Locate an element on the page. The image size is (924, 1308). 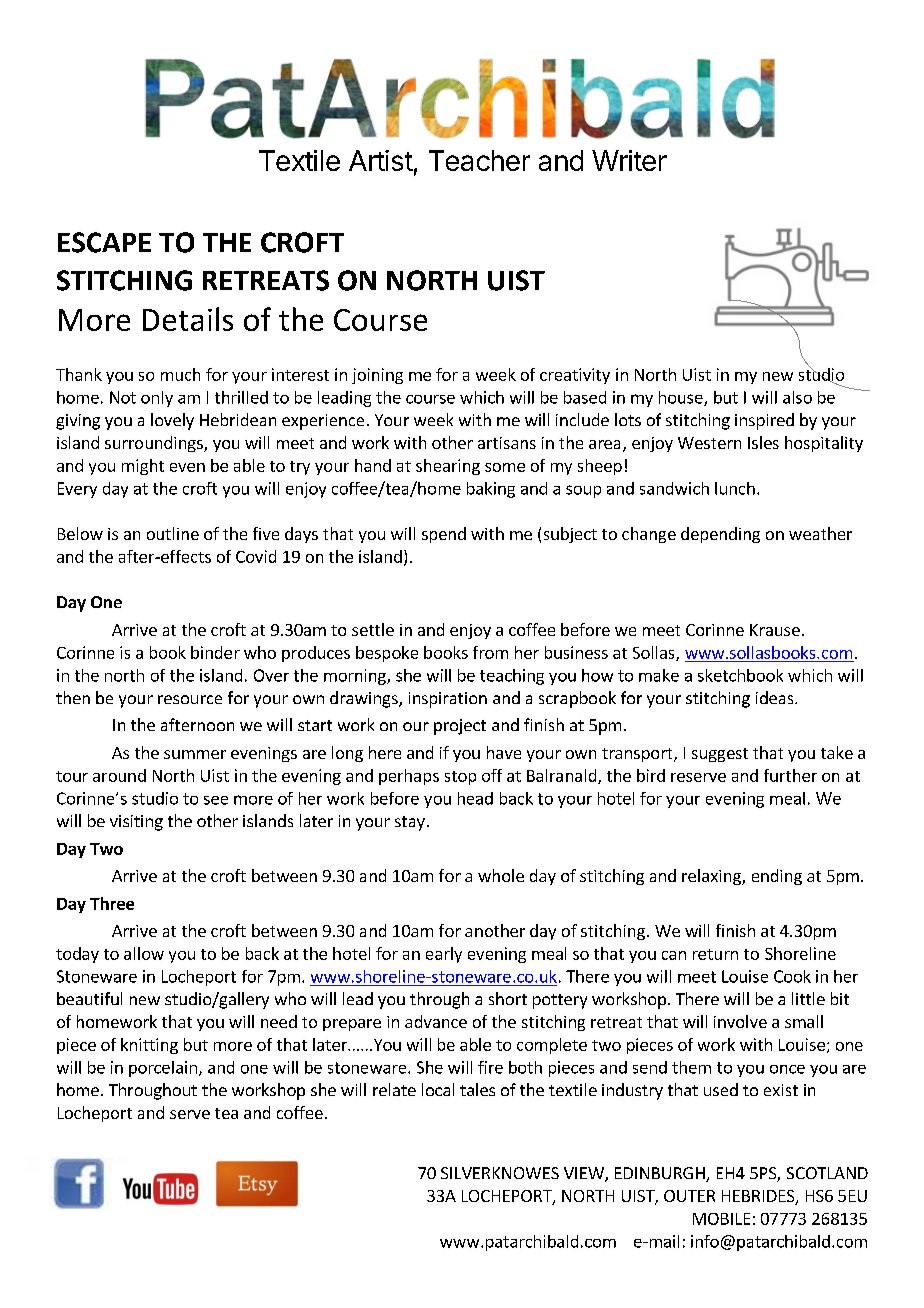
Teacher is located at coordinates (479, 160).
